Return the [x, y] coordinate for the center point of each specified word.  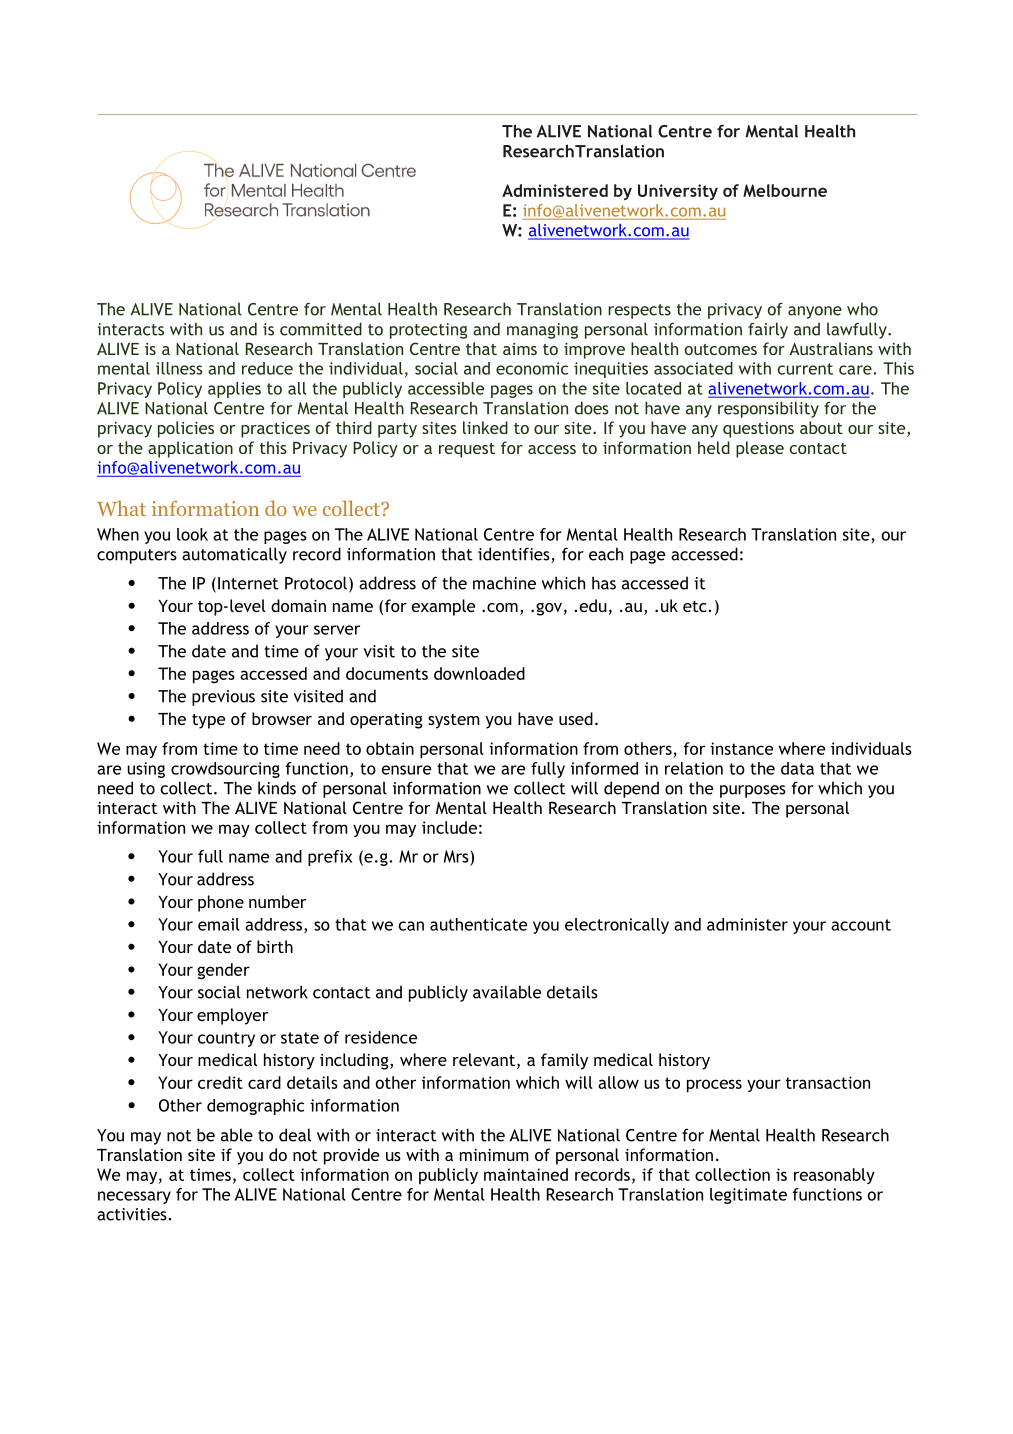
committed [321, 329]
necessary [134, 1197]
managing [542, 331]
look [192, 534]
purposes [753, 791]
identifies [515, 555]
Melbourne [785, 190]
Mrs [457, 856]
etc [695, 606]
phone [221, 903]
